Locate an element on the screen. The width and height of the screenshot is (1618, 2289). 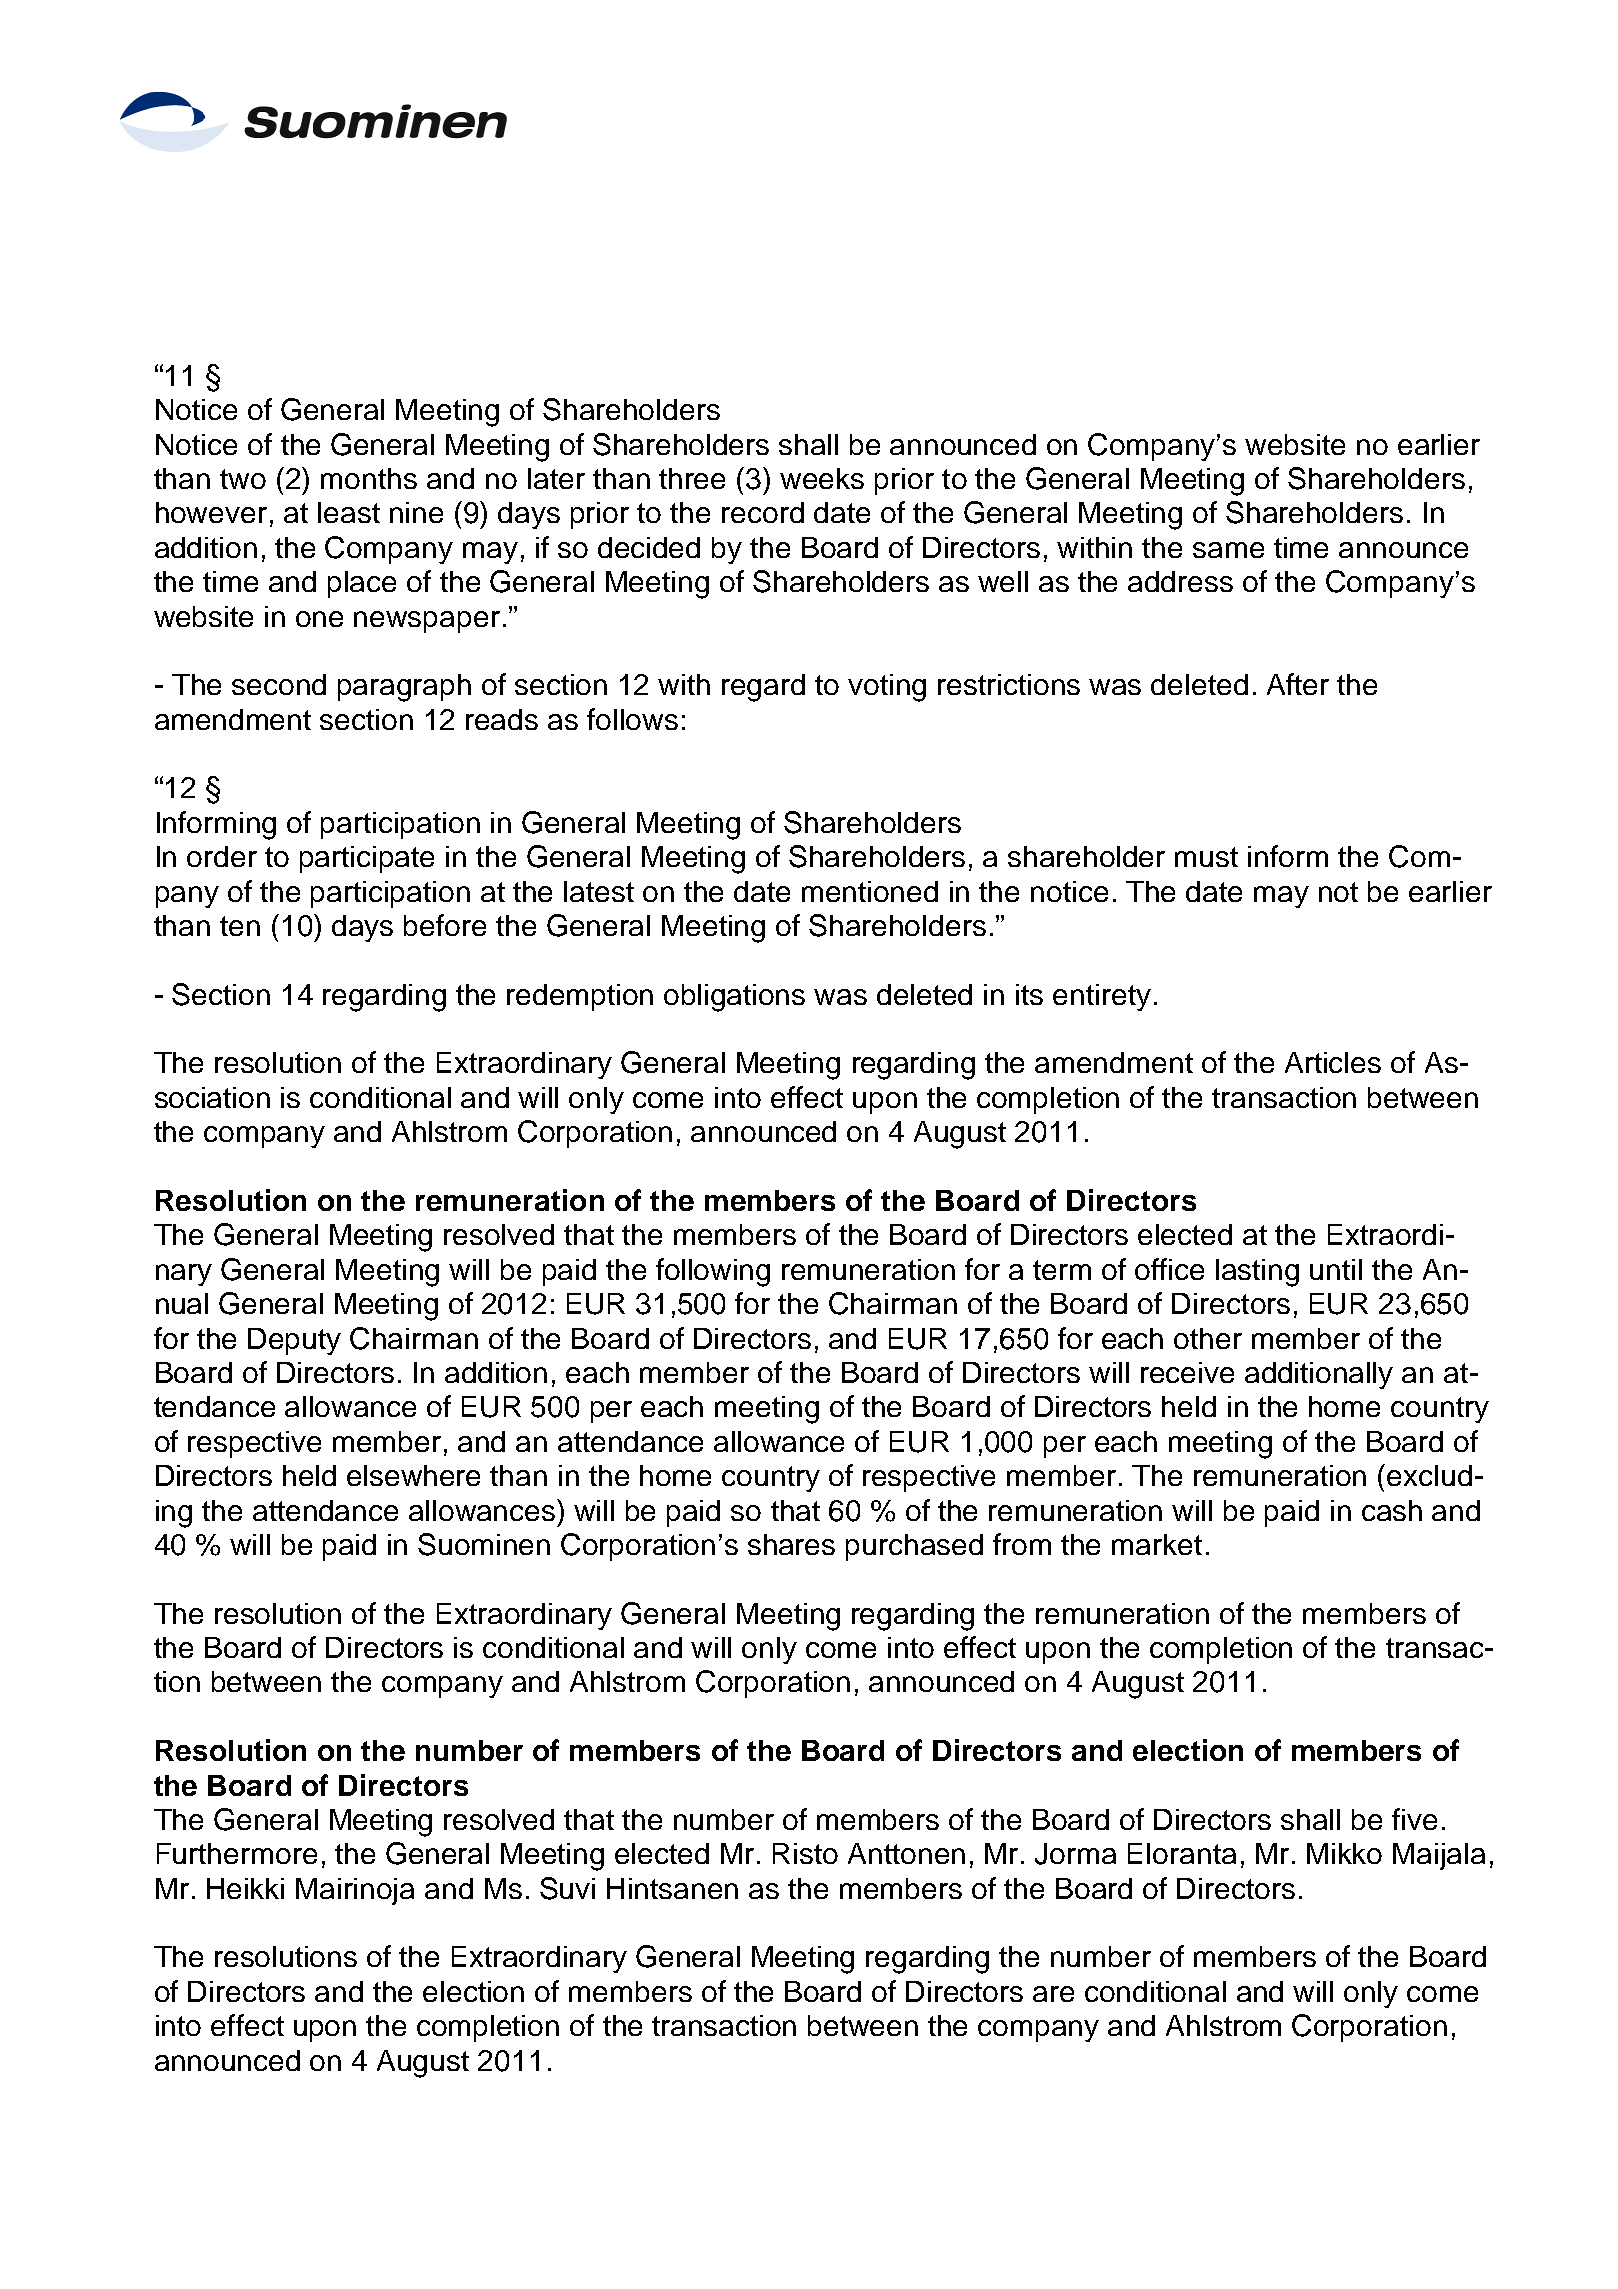
least is located at coordinates (349, 512).
